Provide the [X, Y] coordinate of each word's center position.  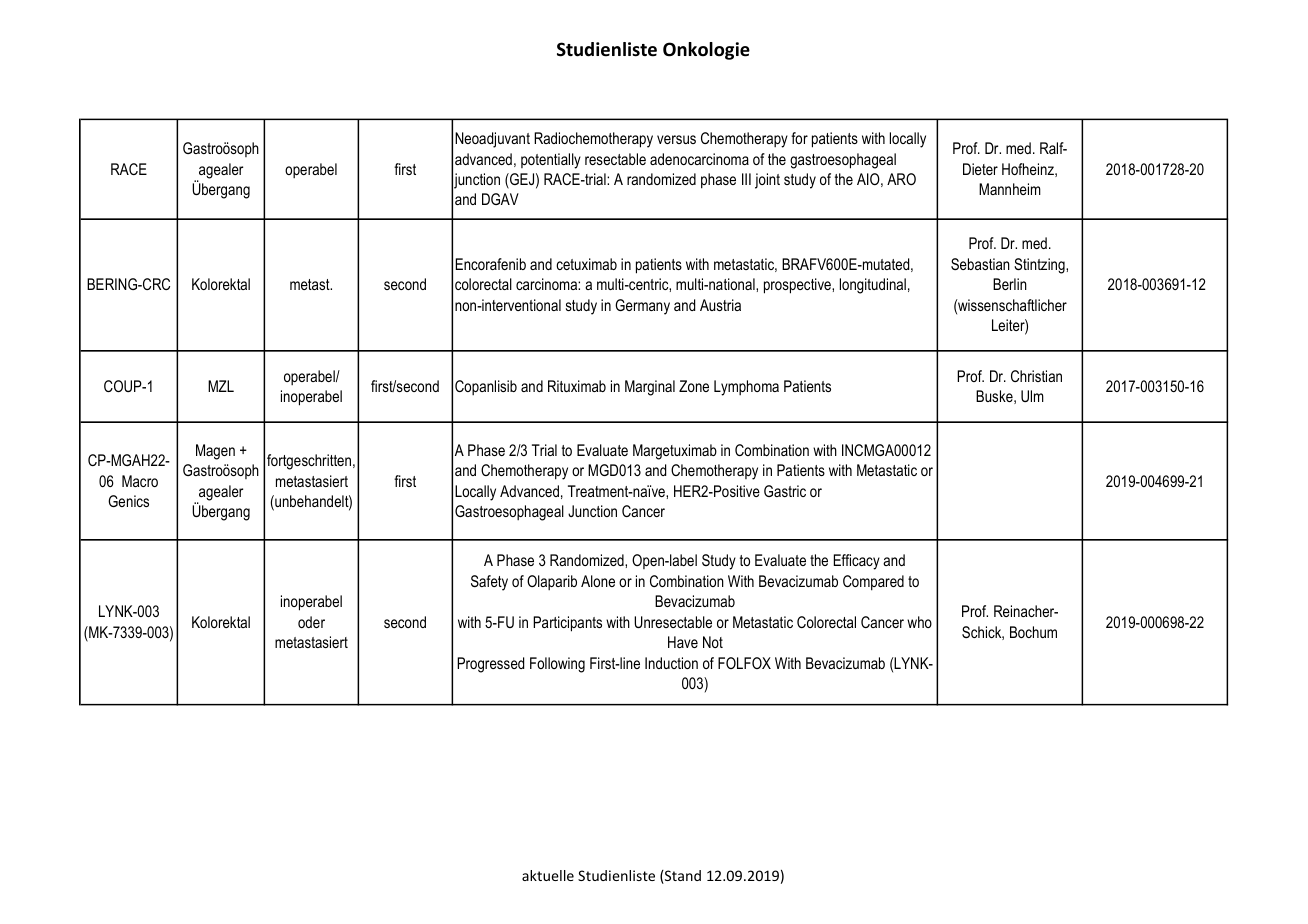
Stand [682, 877]
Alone [598, 581]
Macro [140, 481]
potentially [551, 161]
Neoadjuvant [492, 140]
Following [557, 665]
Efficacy [857, 562]
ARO [901, 179]
